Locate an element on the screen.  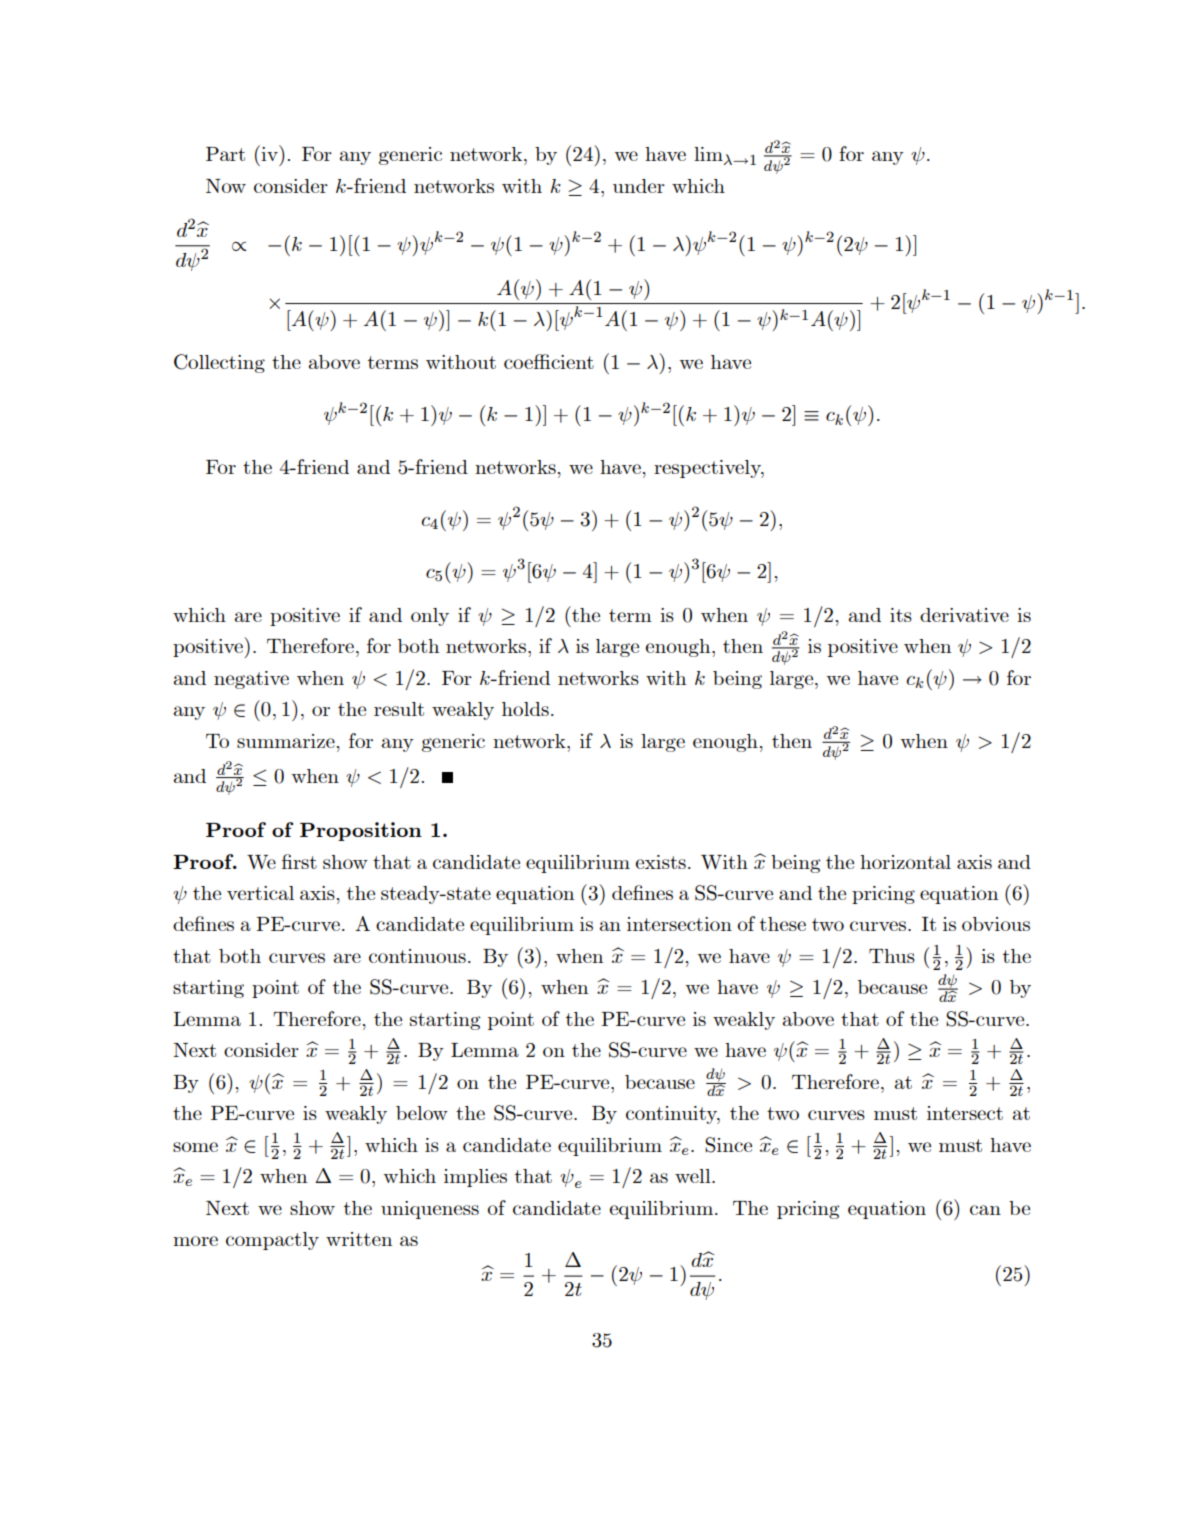
compactly is located at coordinates (272, 1241).
